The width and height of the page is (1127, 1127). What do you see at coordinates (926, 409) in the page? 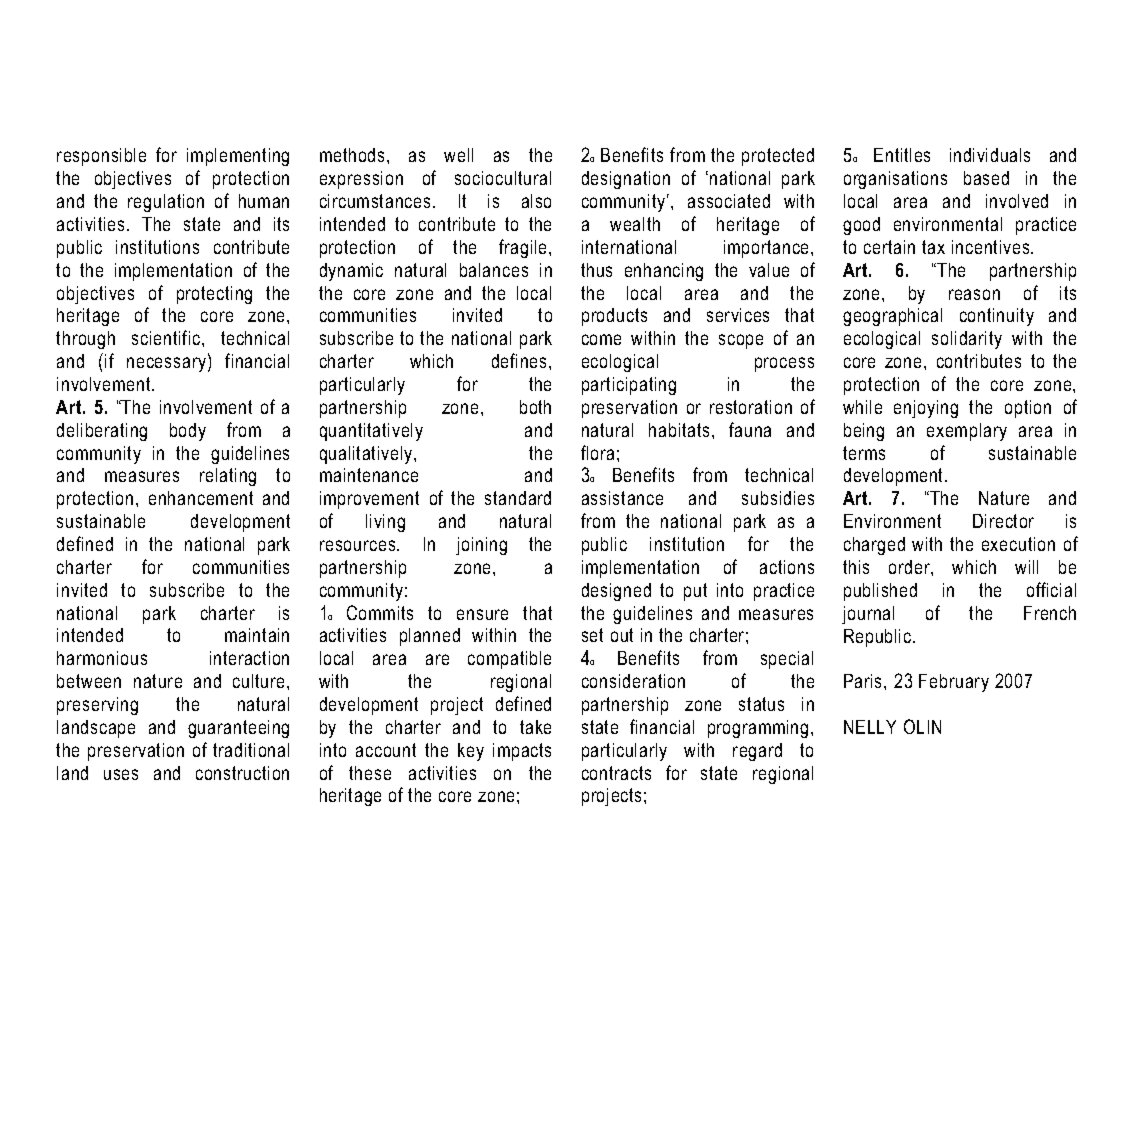
I see `enjoying` at bounding box center [926, 409].
